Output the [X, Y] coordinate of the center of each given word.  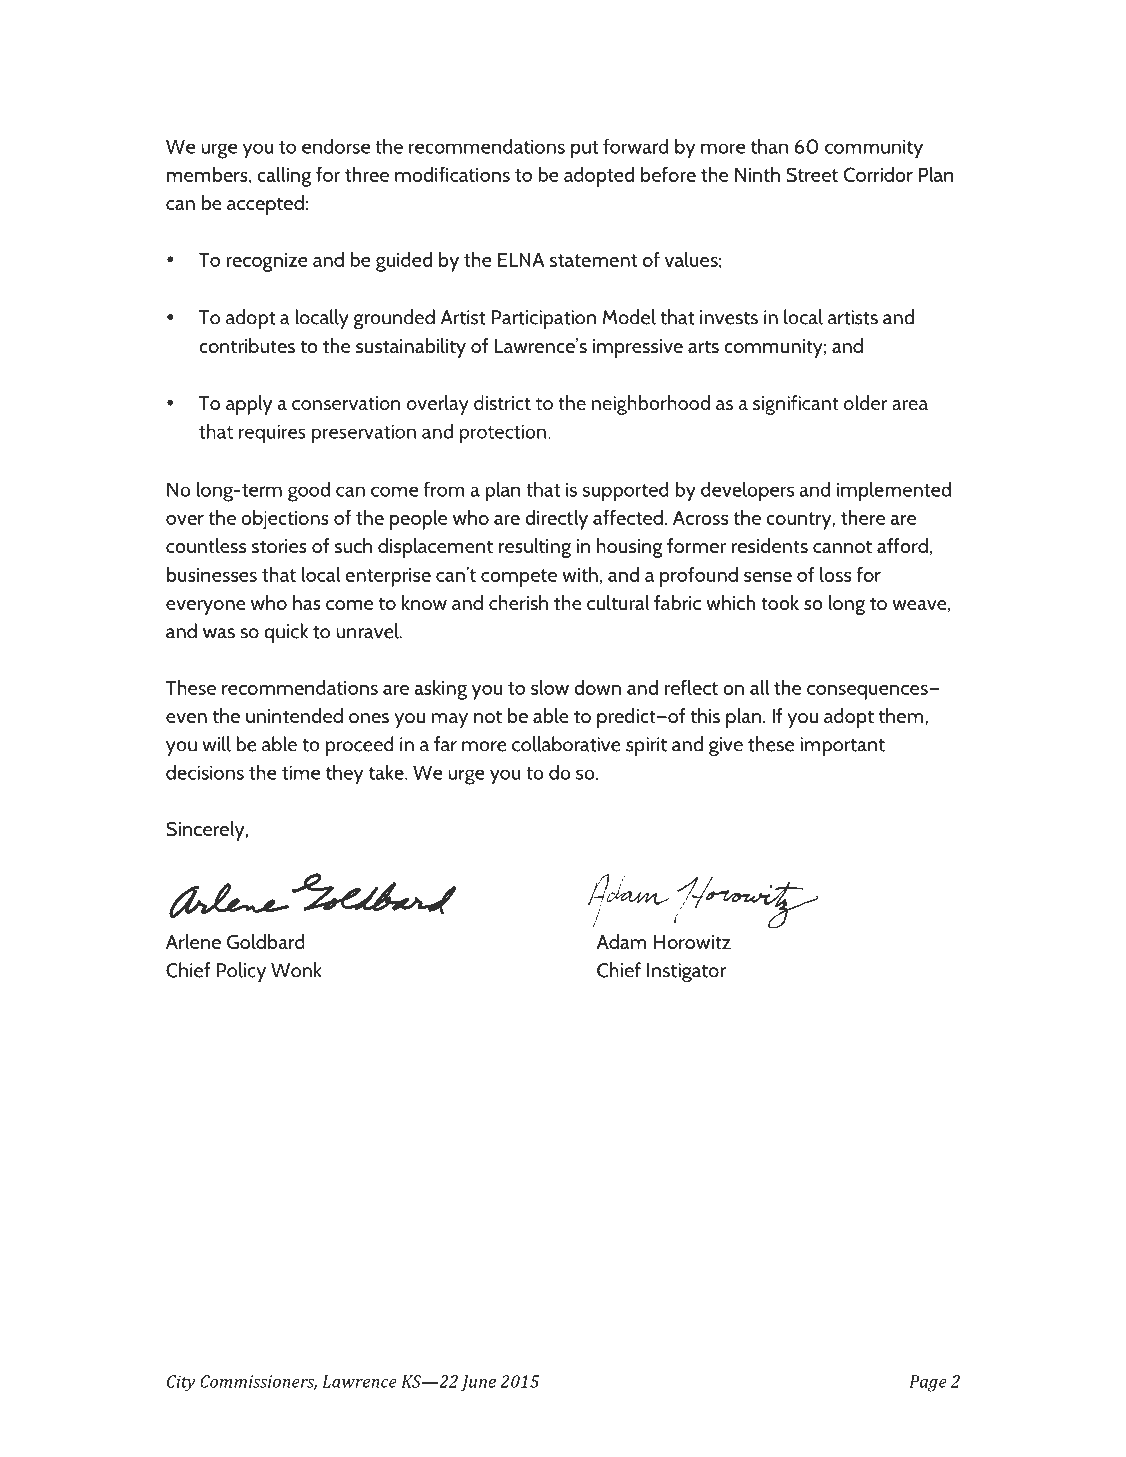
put [584, 150]
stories [279, 546]
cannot [842, 547]
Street [812, 174]
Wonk [296, 970]
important [842, 746]
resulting [535, 548]
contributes [247, 346]
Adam [621, 941]
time [301, 772]
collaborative [566, 744]
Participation [544, 319]
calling [284, 177]
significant [796, 405]
